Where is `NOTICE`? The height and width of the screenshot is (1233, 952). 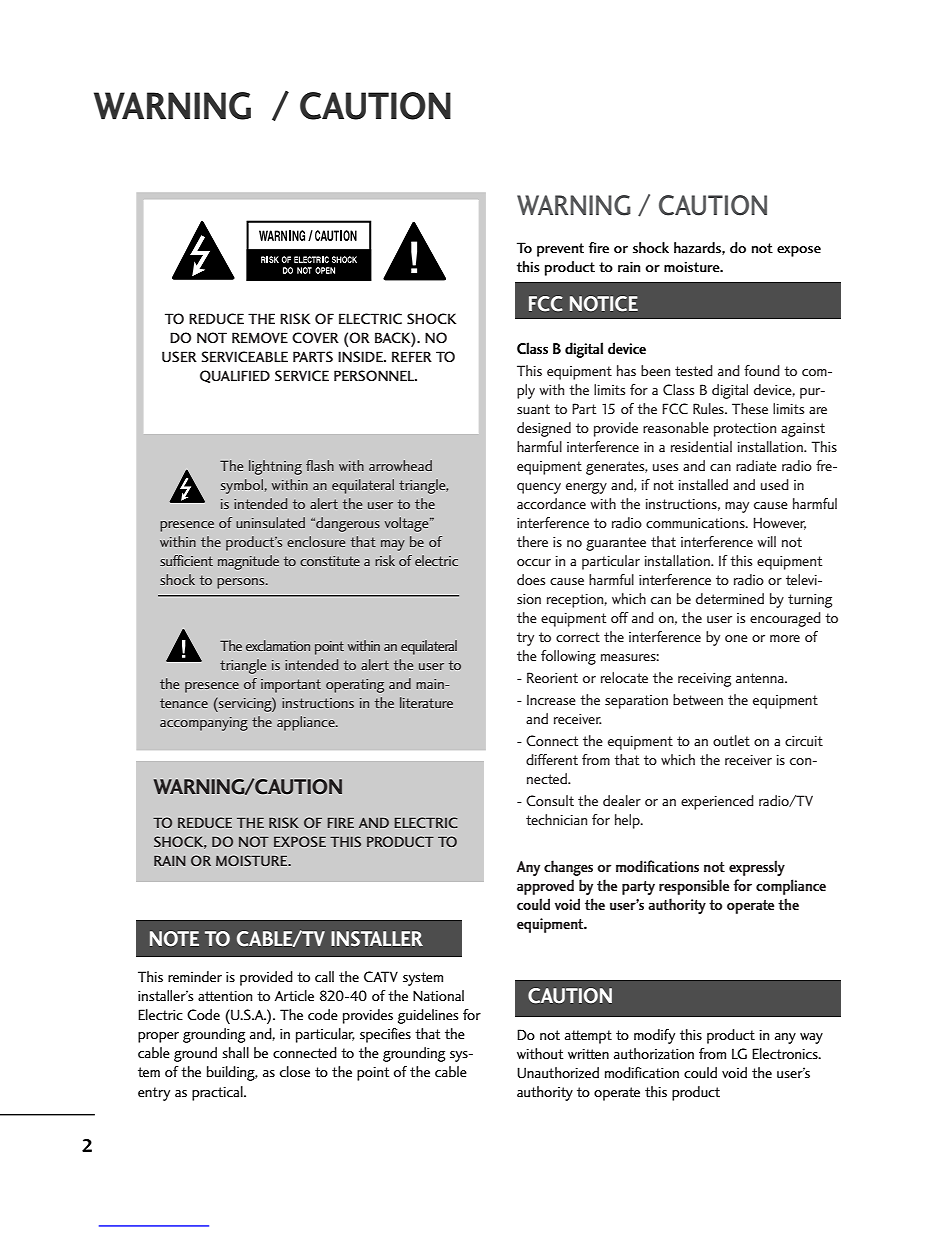 NOTICE is located at coordinates (604, 304).
